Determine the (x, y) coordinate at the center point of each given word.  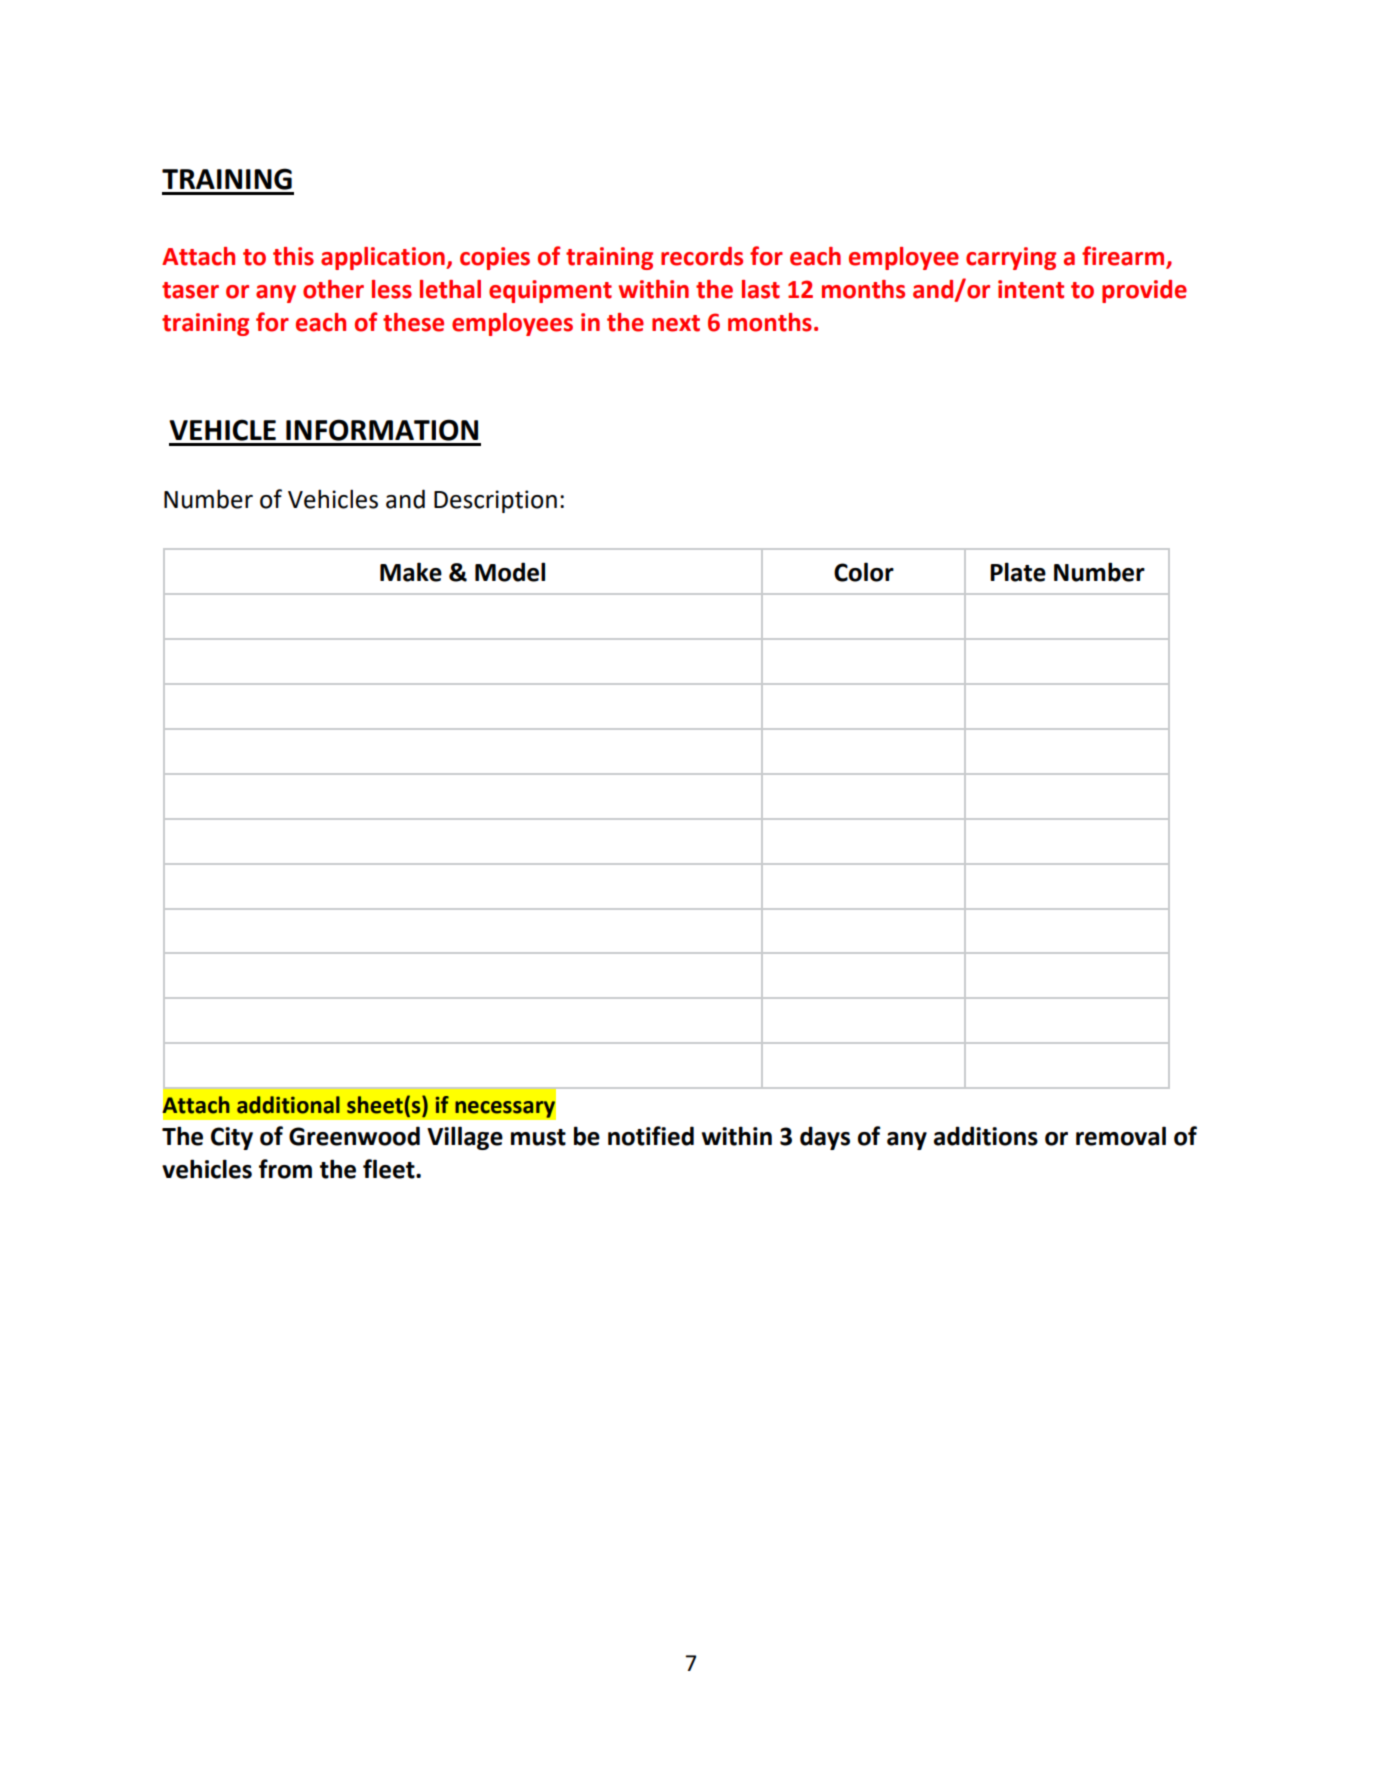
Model (510, 572)
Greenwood (354, 1136)
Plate (1018, 572)
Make (411, 572)
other (333, 289)
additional (288, 1105)
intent (1031, 289)
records (702, 256)
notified (651, 1136)
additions (986, 1136)
